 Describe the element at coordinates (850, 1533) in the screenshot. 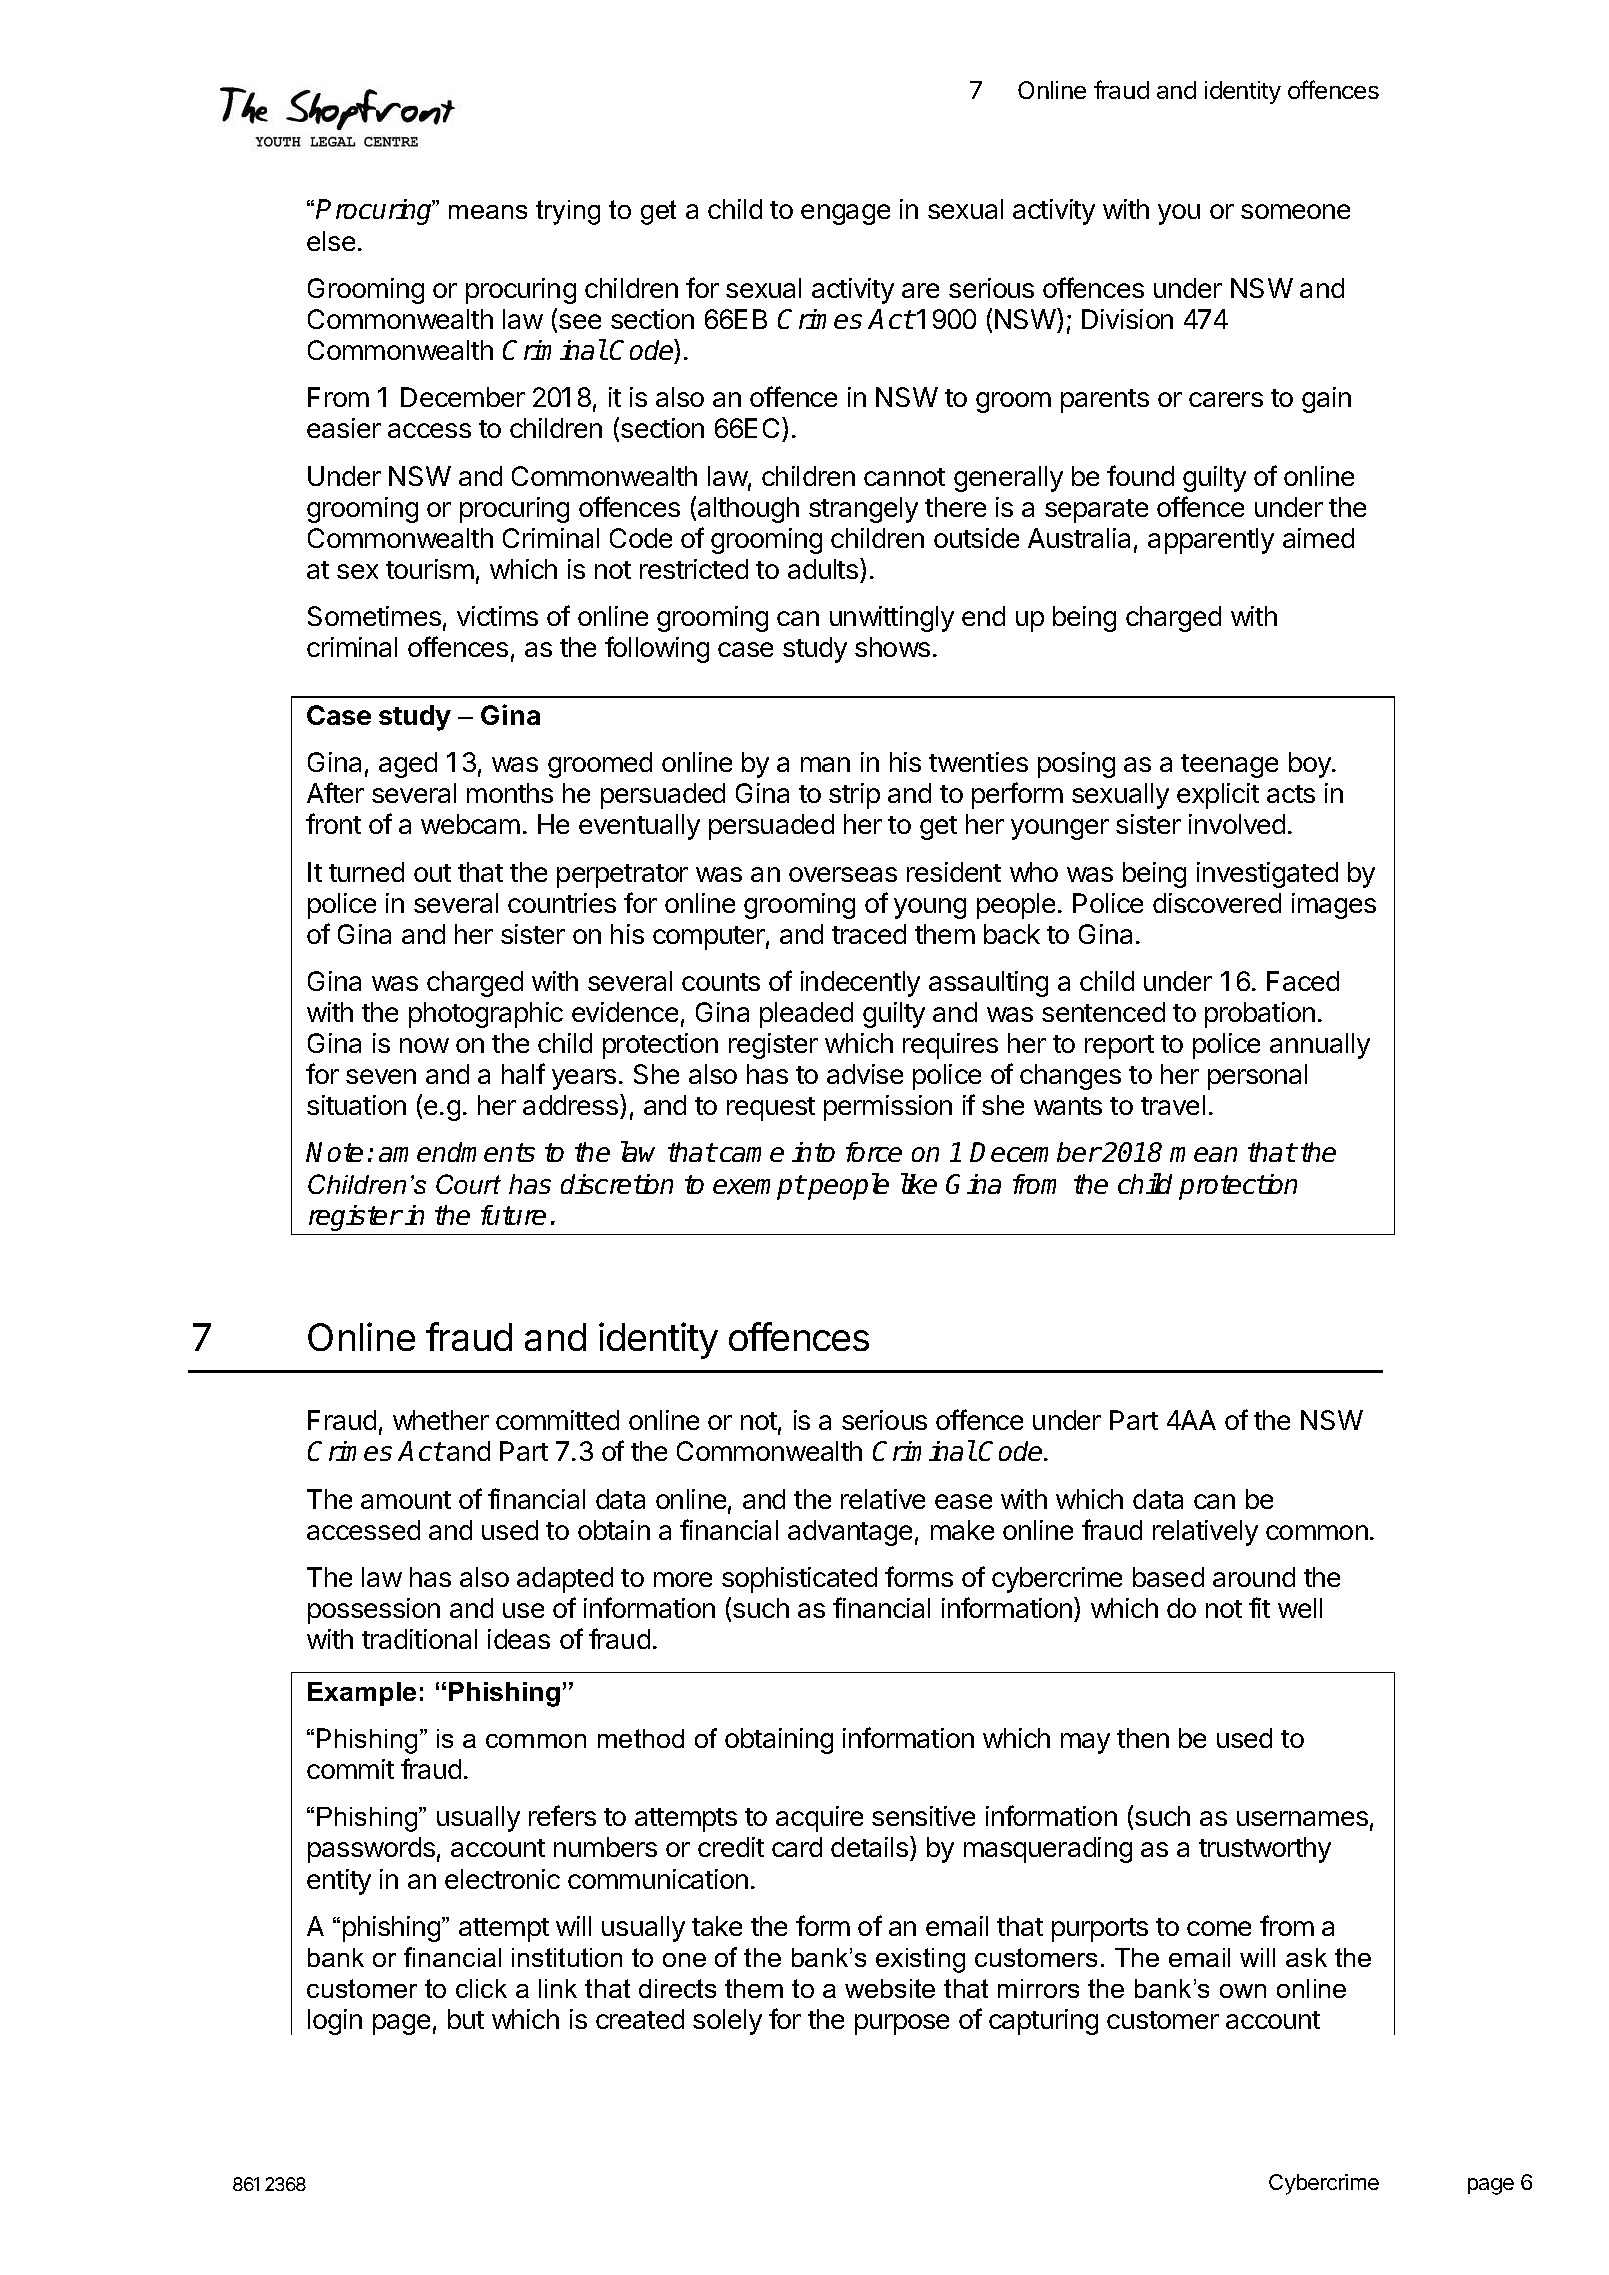

I see `advantage` at that location.
